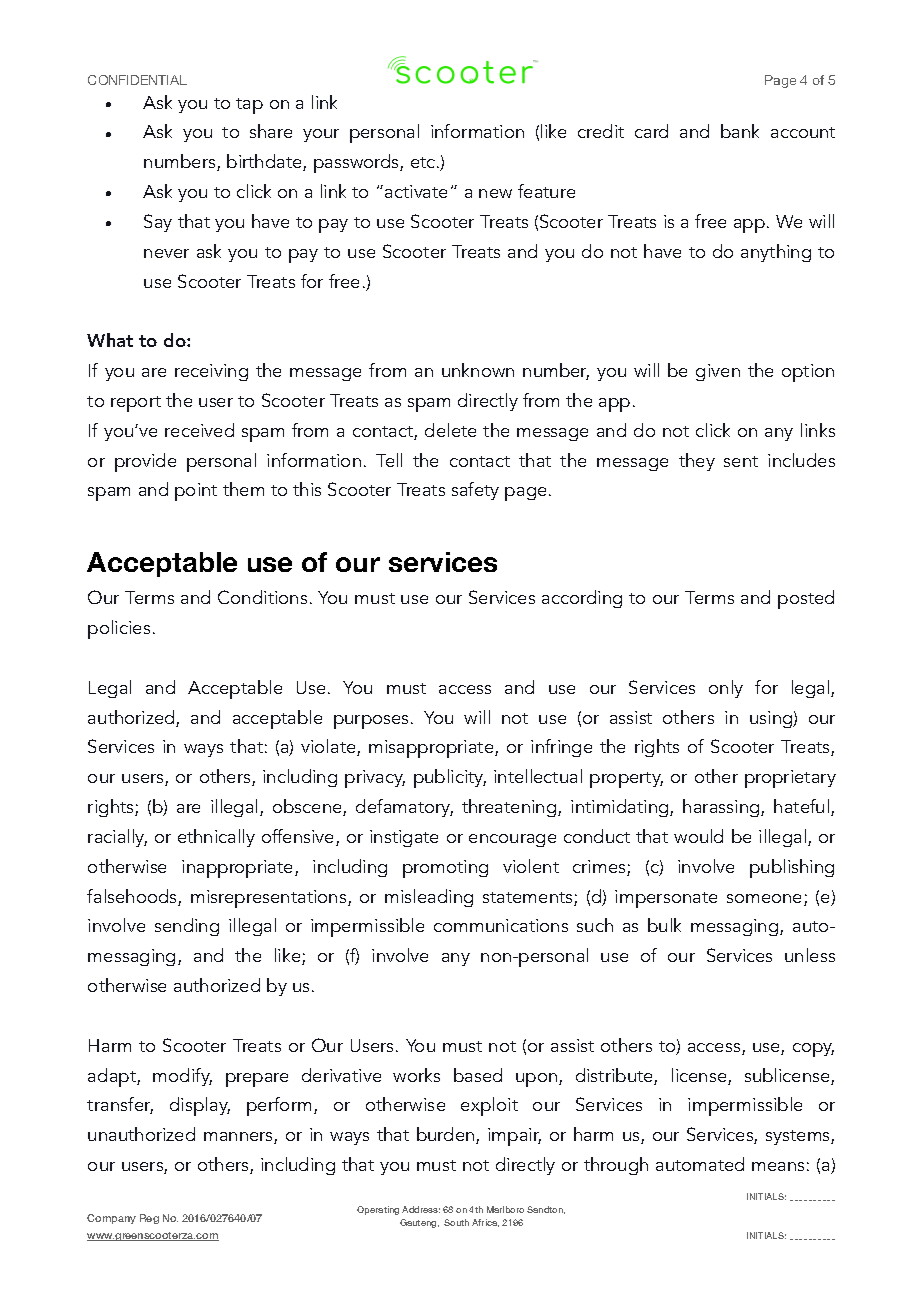 This document has width=924, height=1308. Describe the element at coordinates (726, 689) in the document. I see `only` at that location.
